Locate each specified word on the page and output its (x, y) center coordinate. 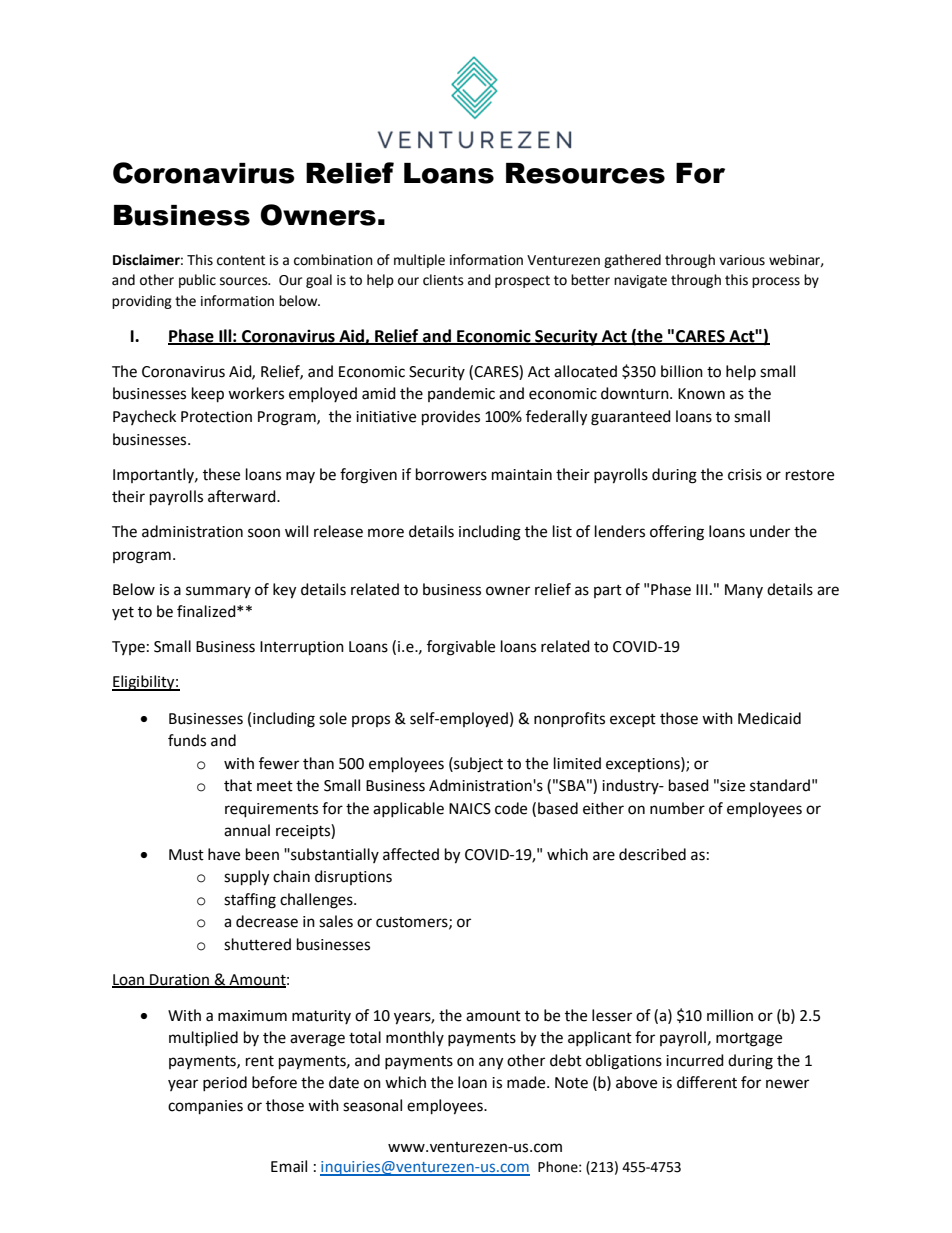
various (742, 260)
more (386, 533)
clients (443, 280)
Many (744, 591)
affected (411, 854)
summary (218, 592)
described (652, 854)
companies (205, 1107)
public (197, 281)
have (224, 854)
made (527, 1082)
